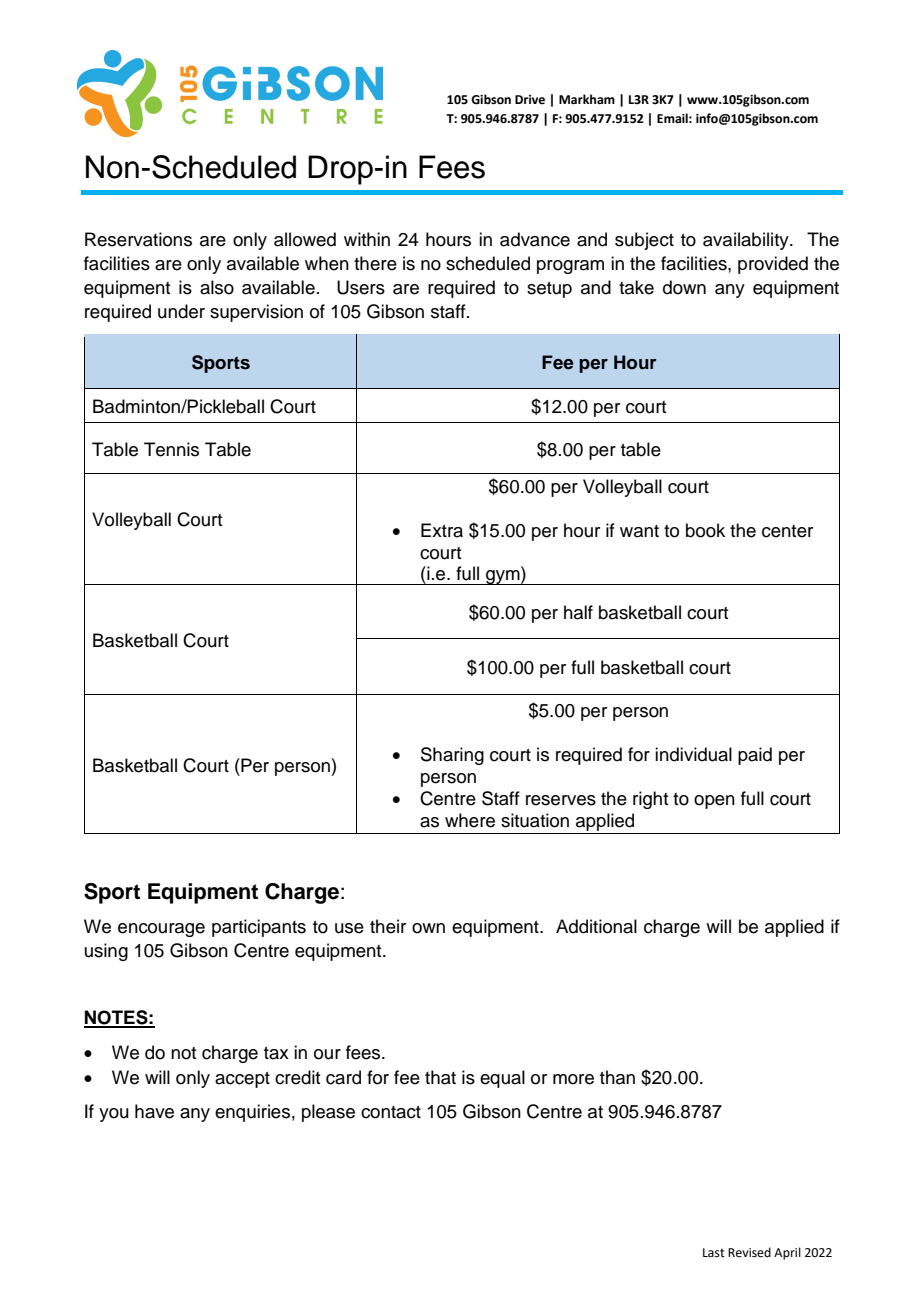 The image size is (924, 1307). Describe the element at coordinates (596, 926) in the screenshot. I see `Additional` at that location.
